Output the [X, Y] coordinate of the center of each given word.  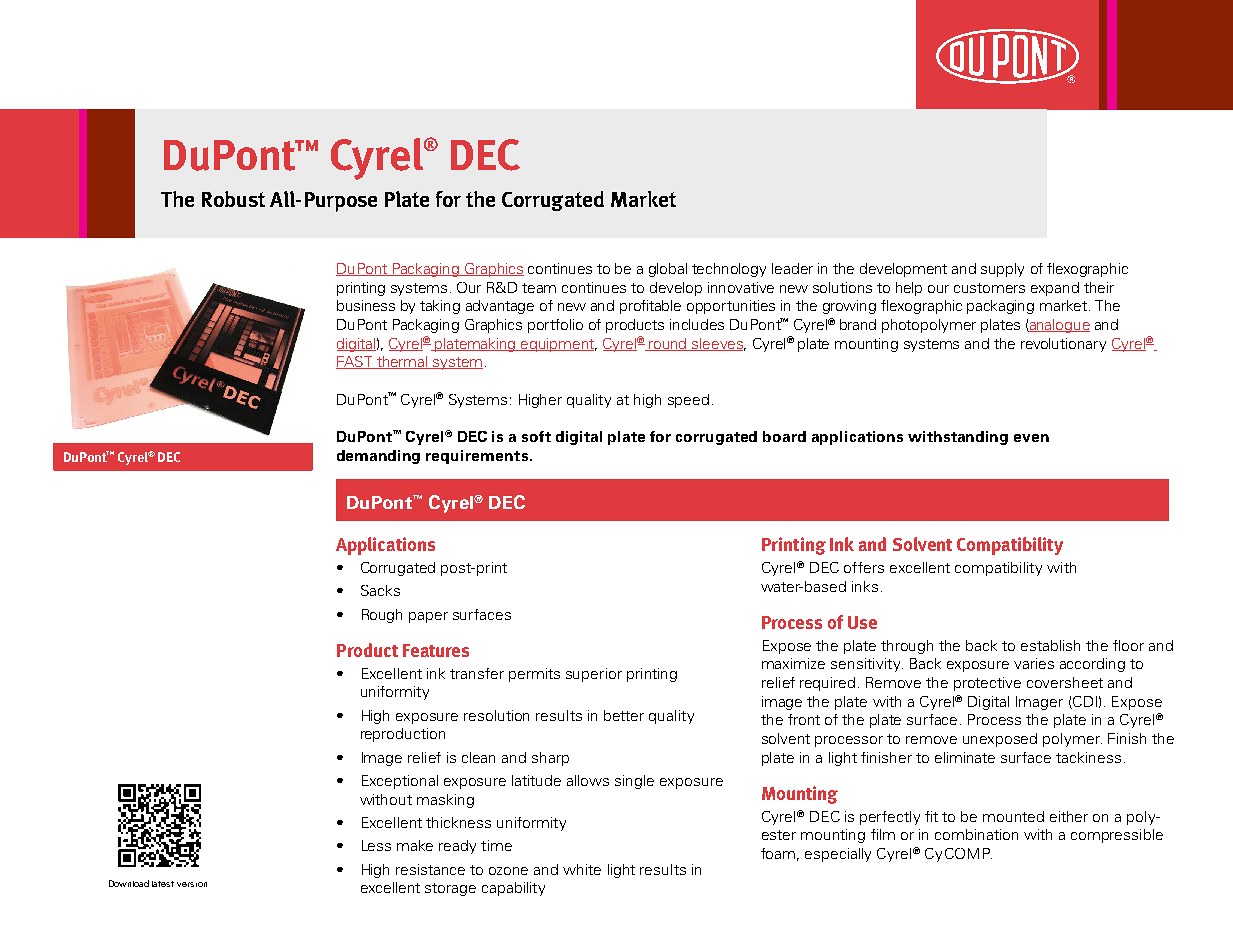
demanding [378, 457]
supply [1002, 270]
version [192, 884]
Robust [233, 199]
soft [536, 436]
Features [436, 650]
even [1031, 438]
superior [594, 675]
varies [1034, 663]
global [668, 270]
